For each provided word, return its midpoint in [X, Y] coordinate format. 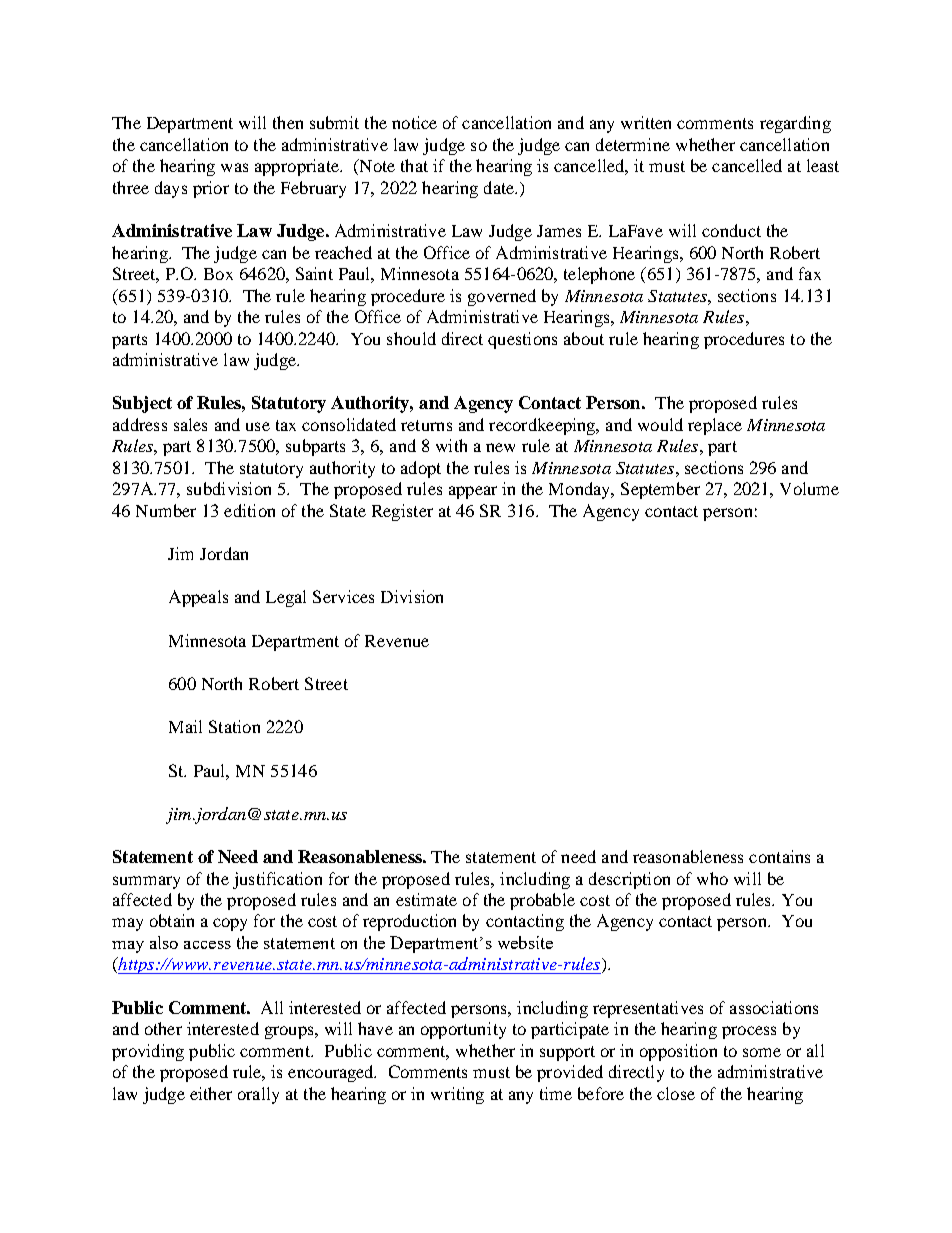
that [414, 165]
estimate [426, 899]
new [500, 447]
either [211, 1093]
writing [457, 1095]
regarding [795, 124]
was [234, 167]
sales [190, 424]
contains [779, 856]
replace [715, 426]
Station [234, 726]
